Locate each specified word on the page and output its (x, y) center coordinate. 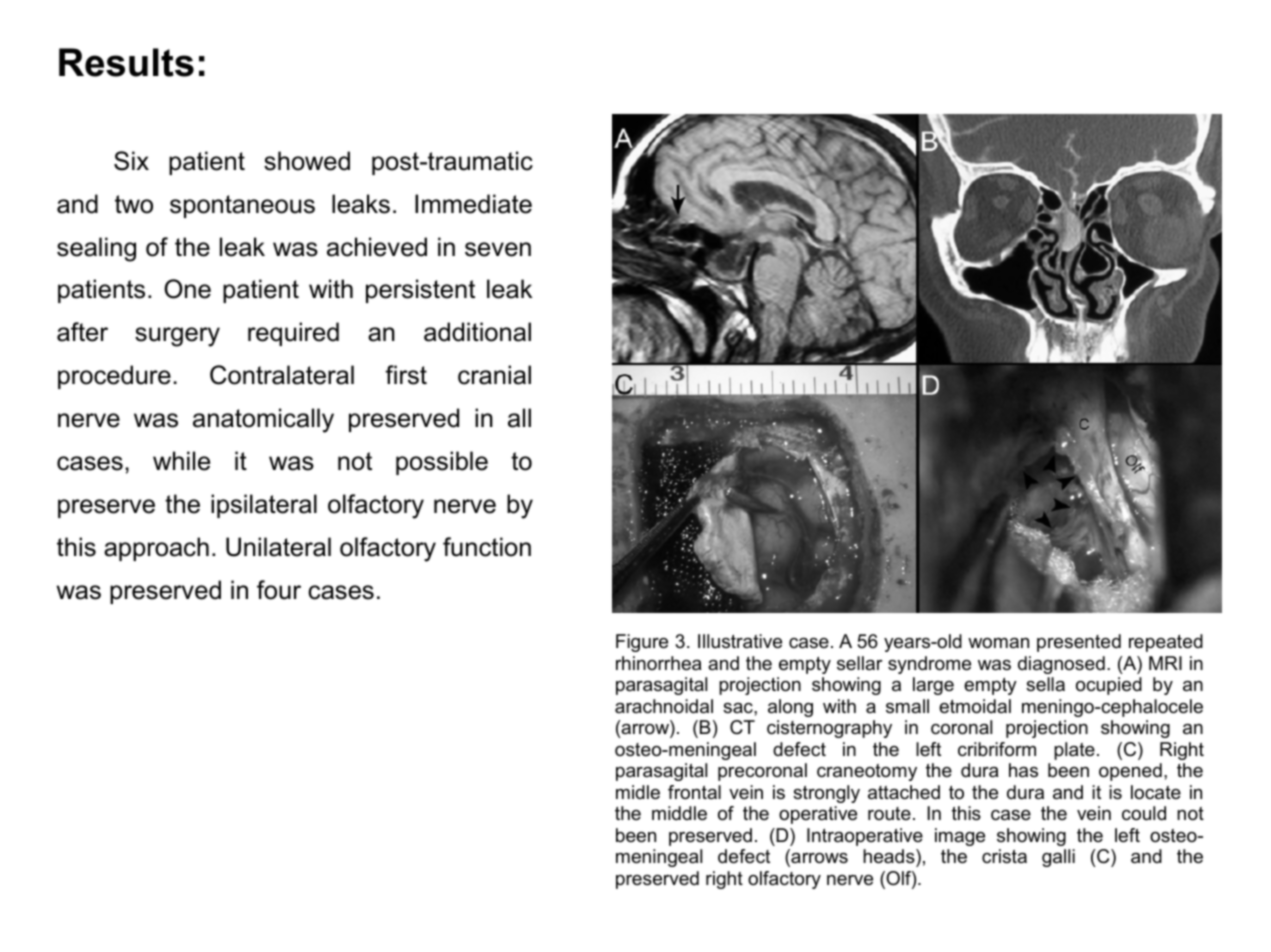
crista (1004, 856)
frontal (694, 792)
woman (998, 643)
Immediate (473, 204)
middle (679, 813)
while (181, 461)
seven (498, 249)
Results (126, 62)
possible (442, 463)
